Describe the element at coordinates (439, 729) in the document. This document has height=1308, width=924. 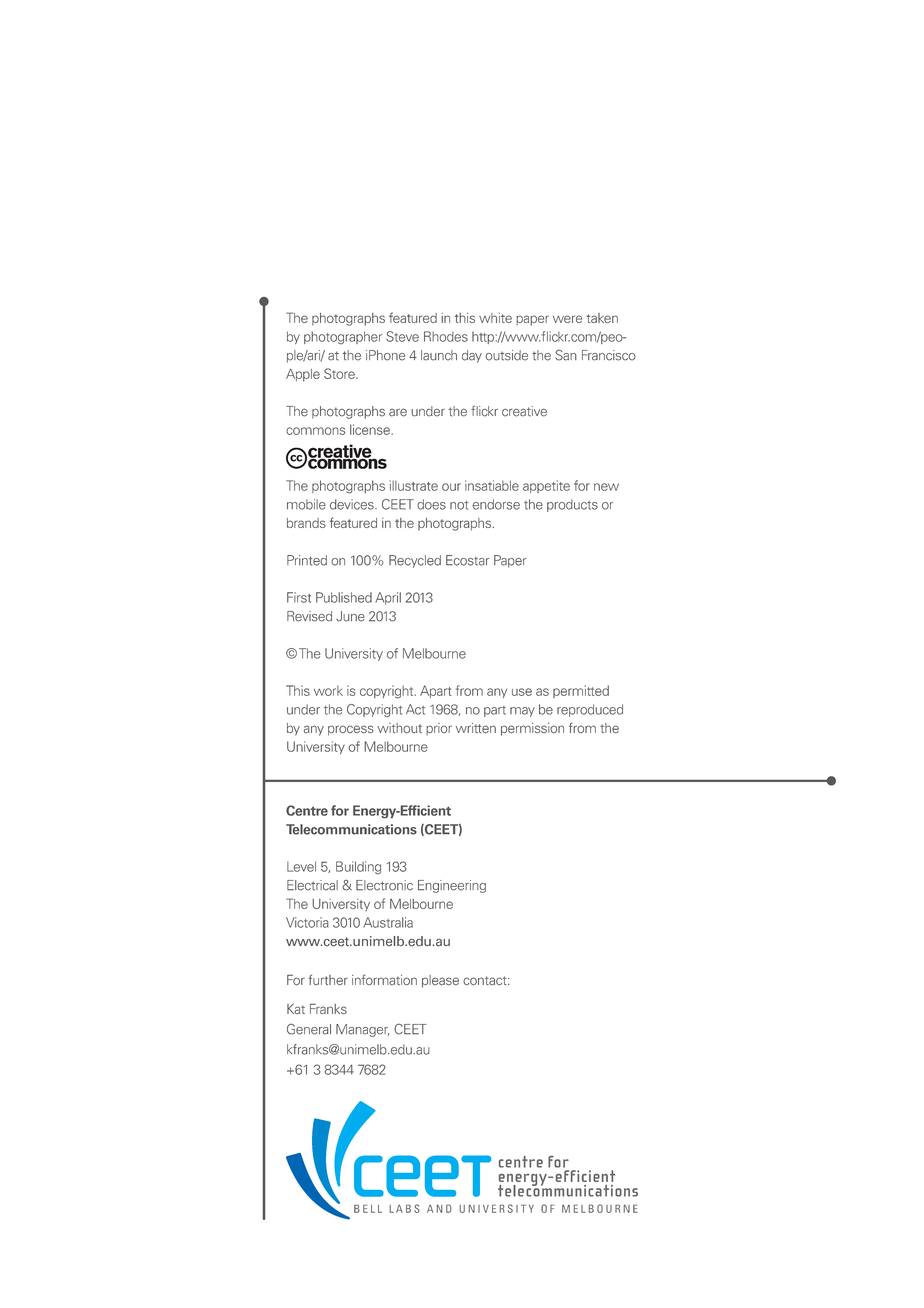
I see `prior` at that location.
